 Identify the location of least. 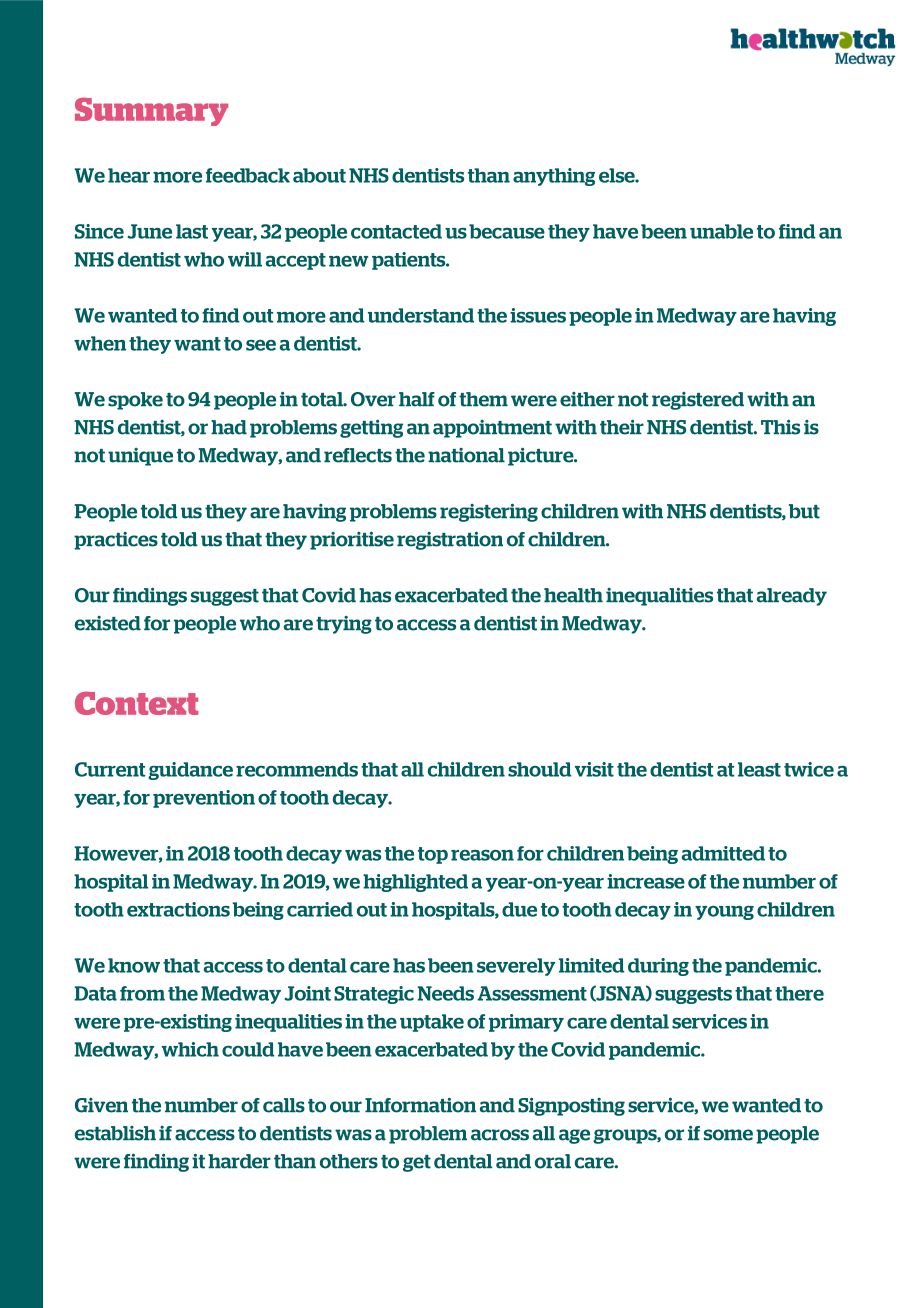
(759, 769).
